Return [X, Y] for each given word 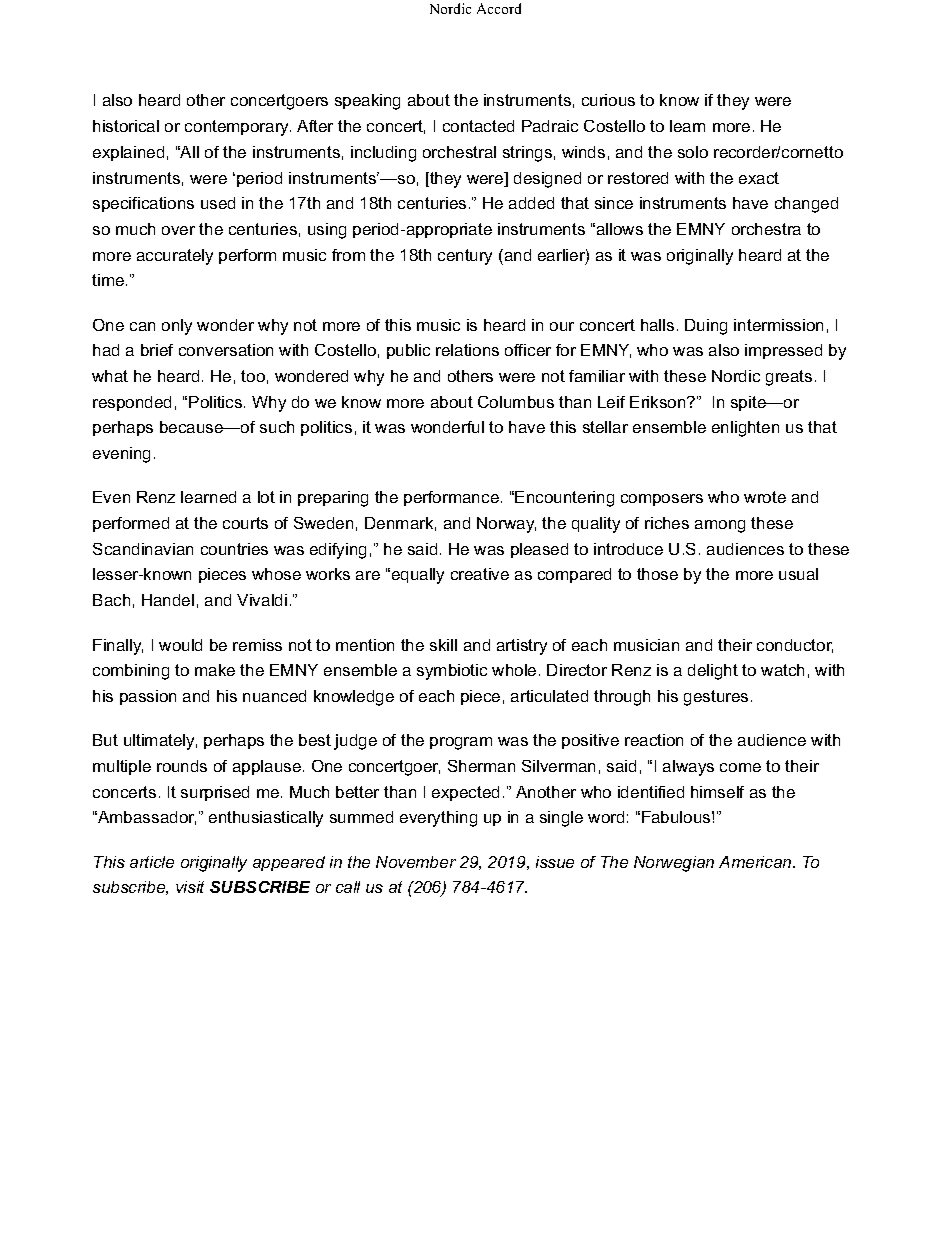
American [756, 862]
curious [608, 100]
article [152, 862]
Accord [499, 8]
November [416, 862]
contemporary [238, 128]
